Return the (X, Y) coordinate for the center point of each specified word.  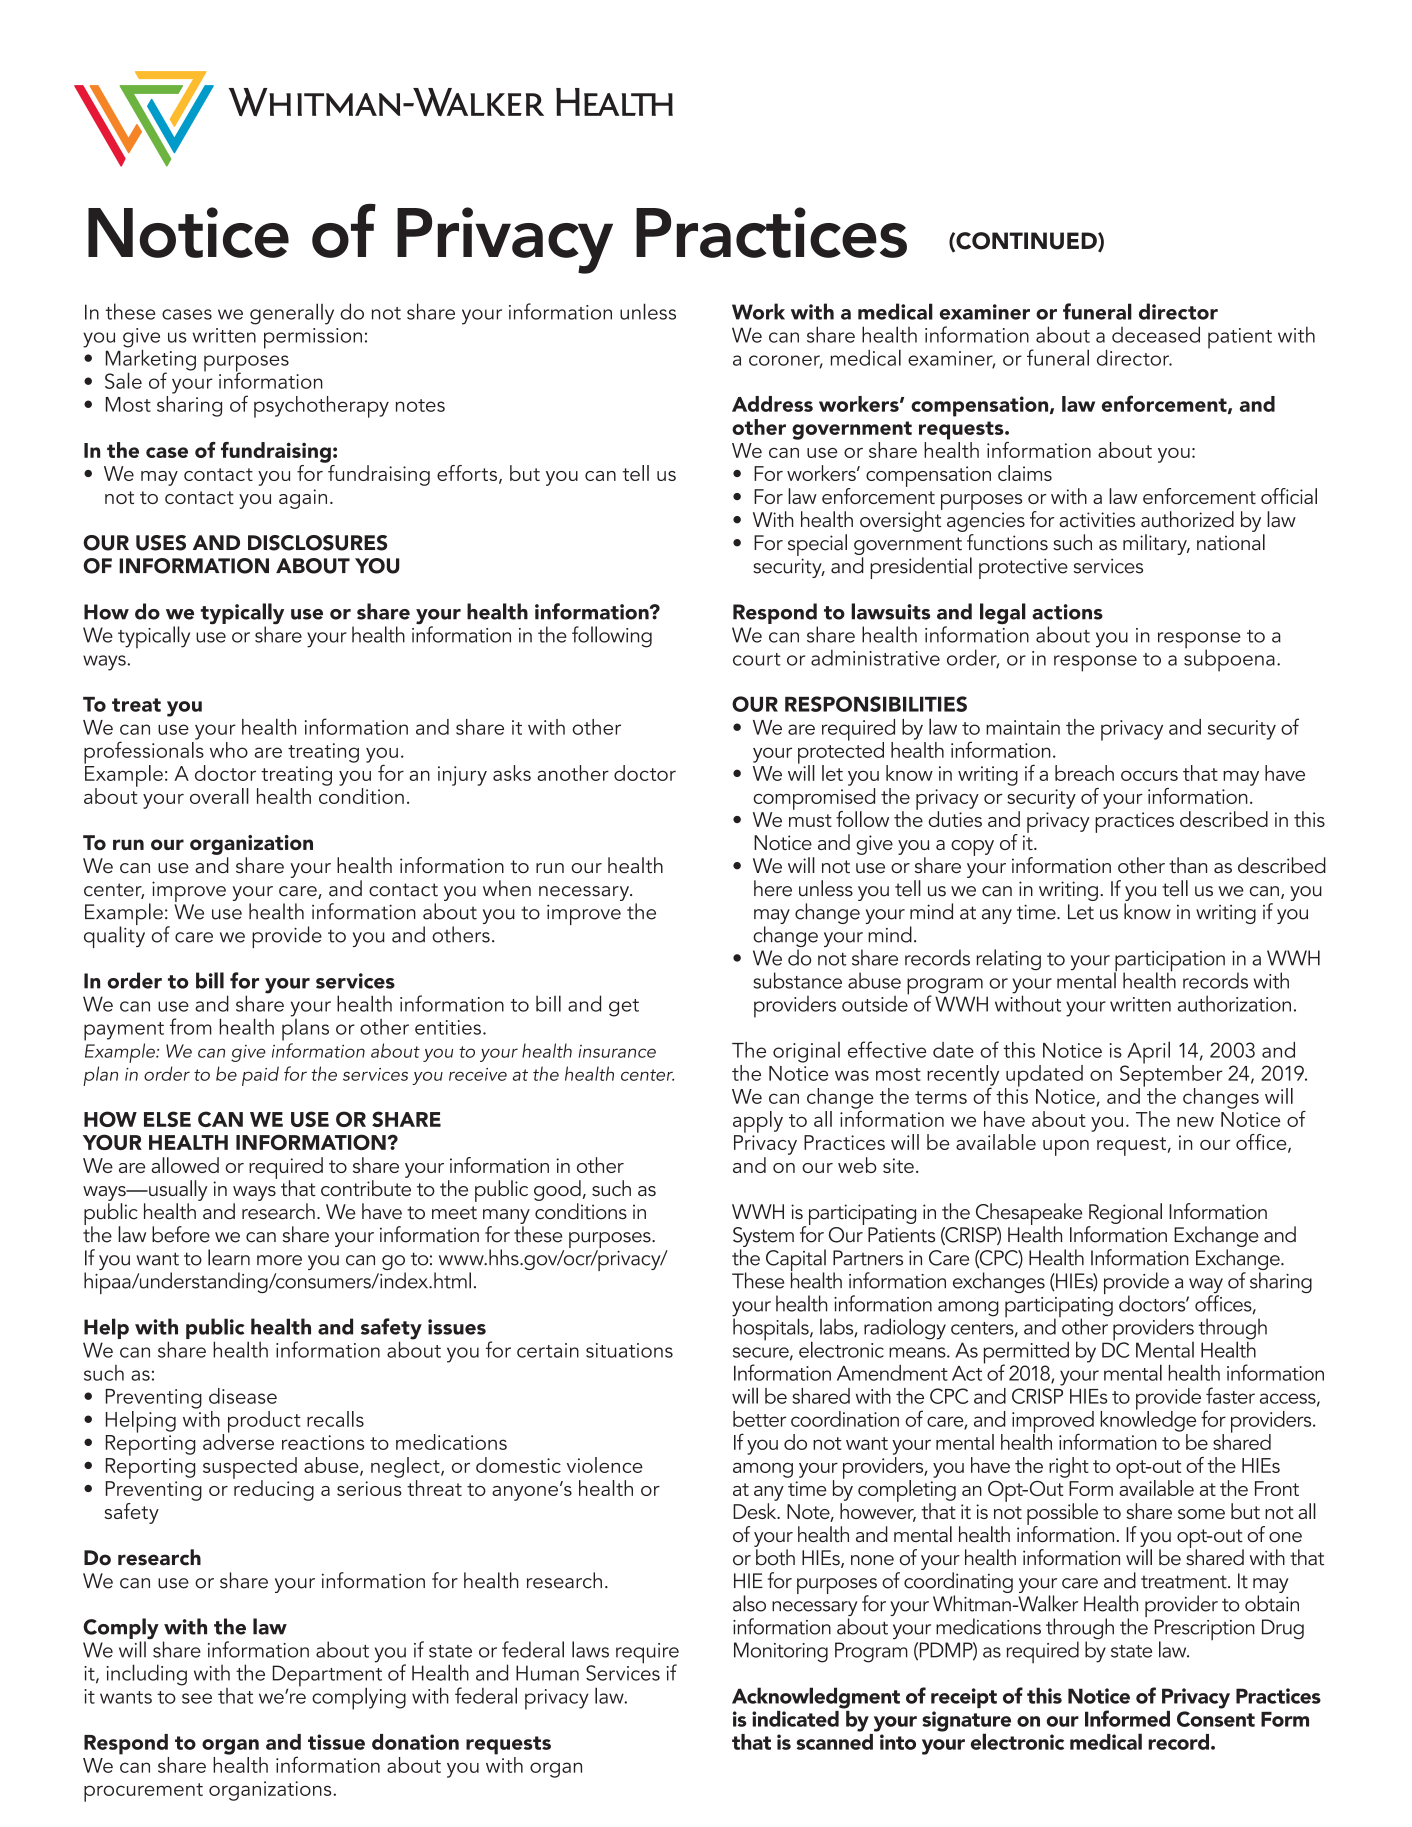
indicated (795, 1719)
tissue (336, 1742)
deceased (1156, 334)
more (279, 1260)
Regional (1125, 1213)
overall (219, 796)
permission (313, 338)
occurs (1149, 775)
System (763, 1238)
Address (772, 404)
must (810, 820)
